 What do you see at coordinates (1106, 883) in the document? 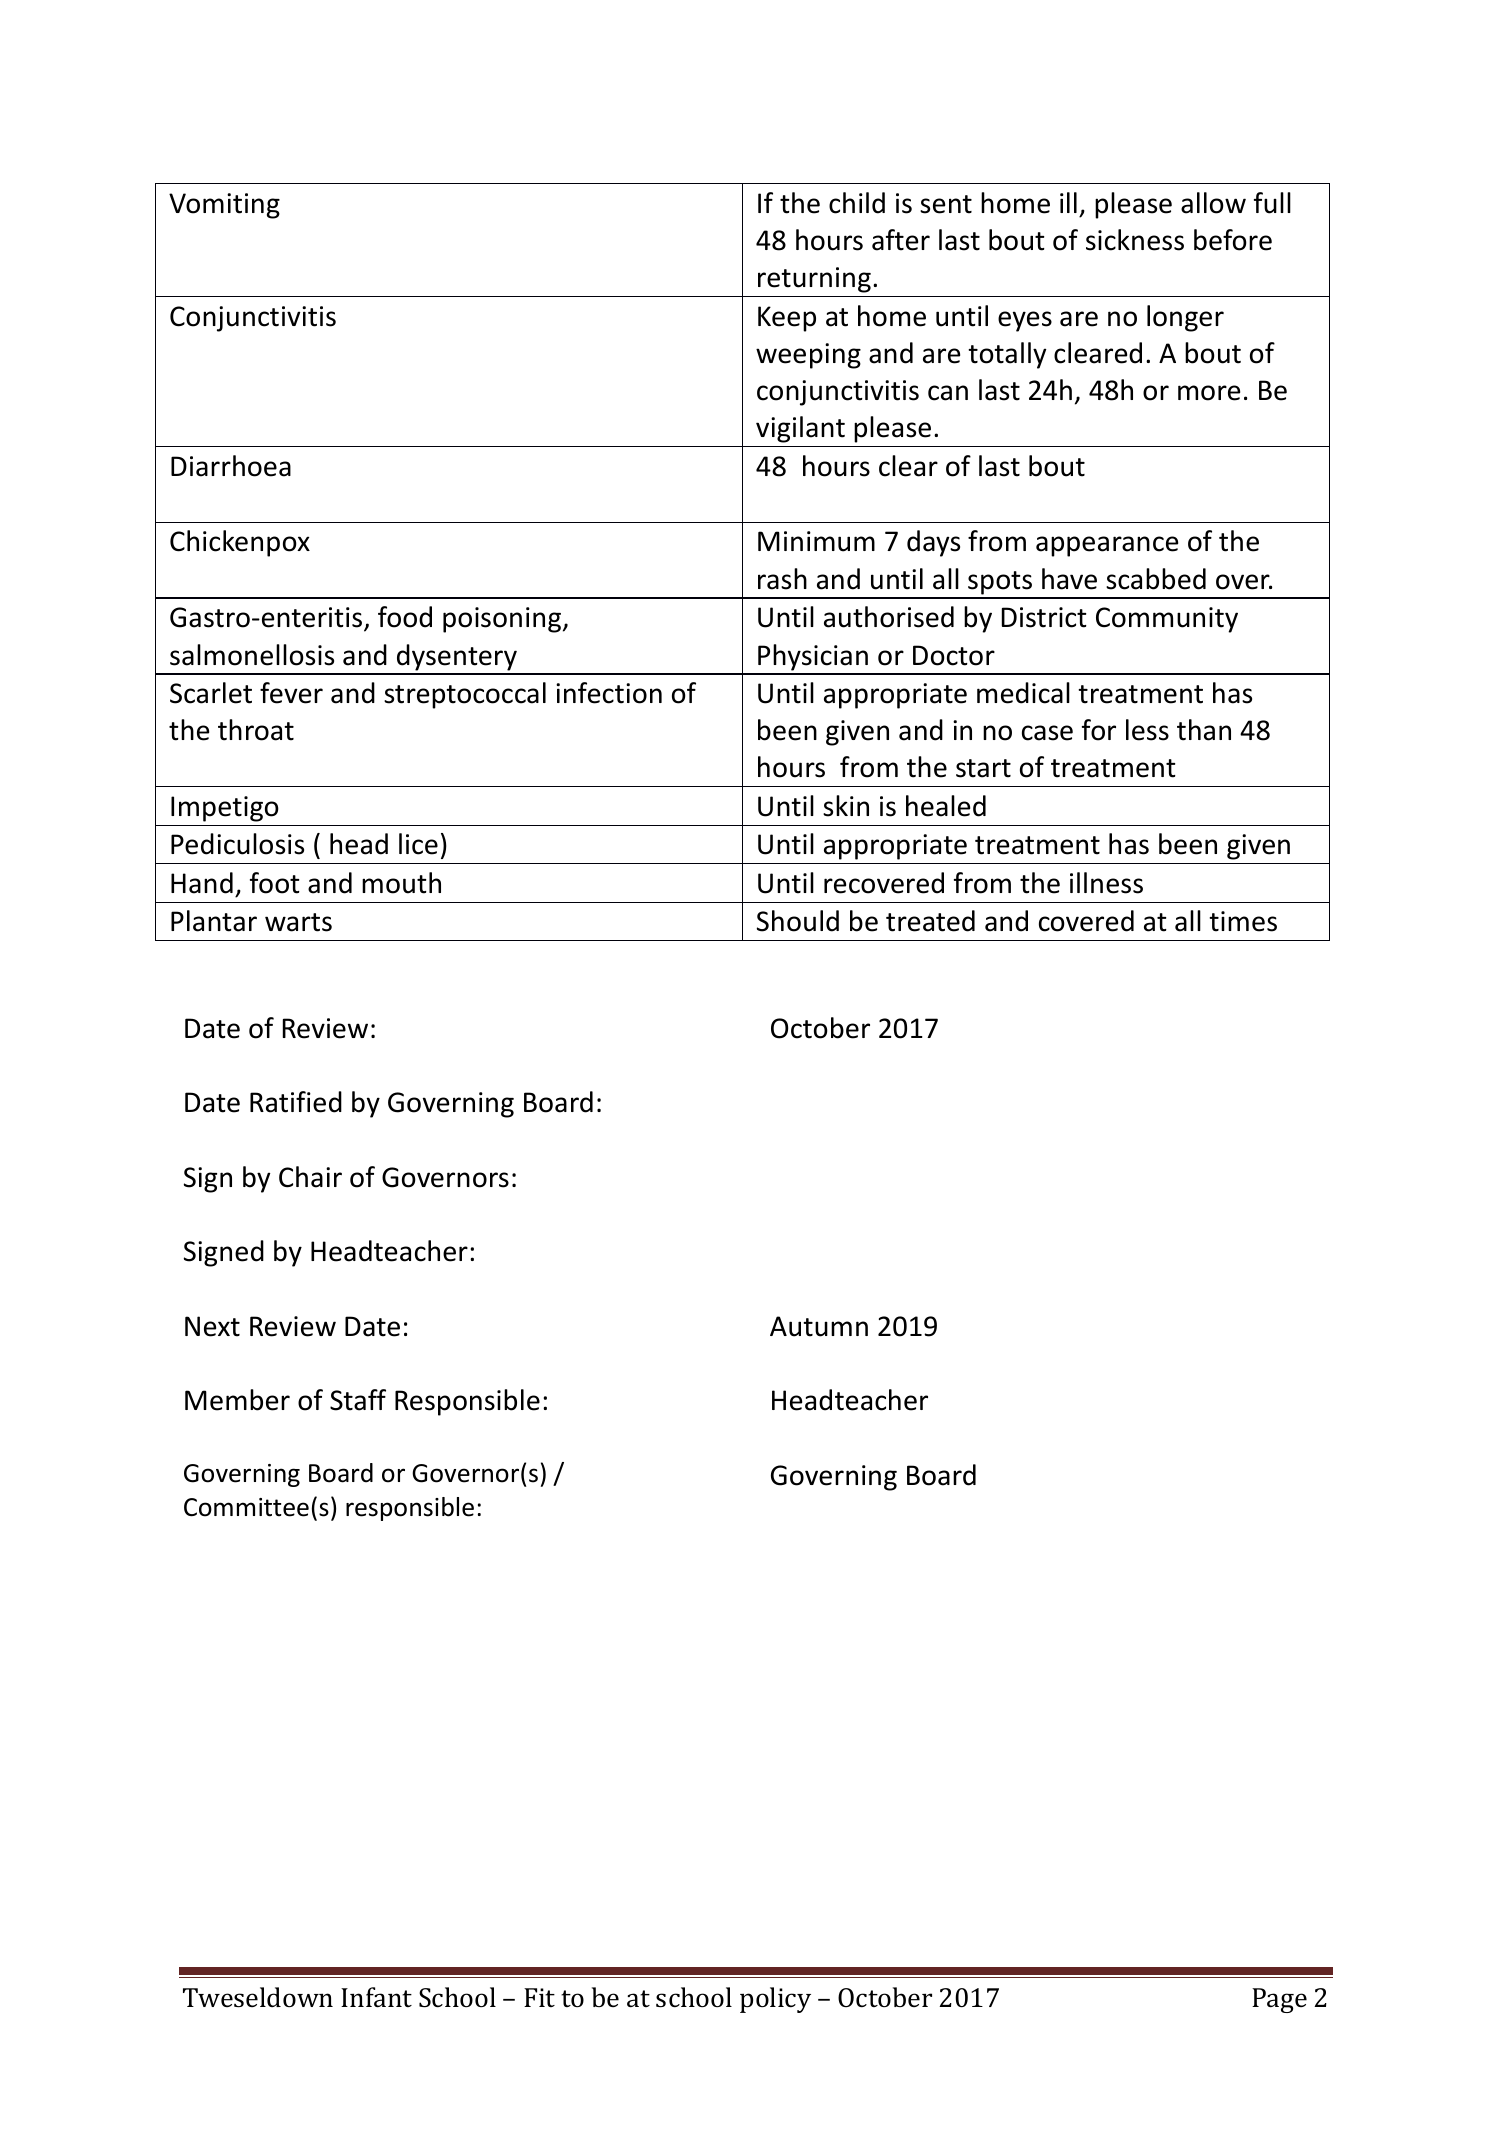
I see `illness` at bounding box center [1106, 883].
